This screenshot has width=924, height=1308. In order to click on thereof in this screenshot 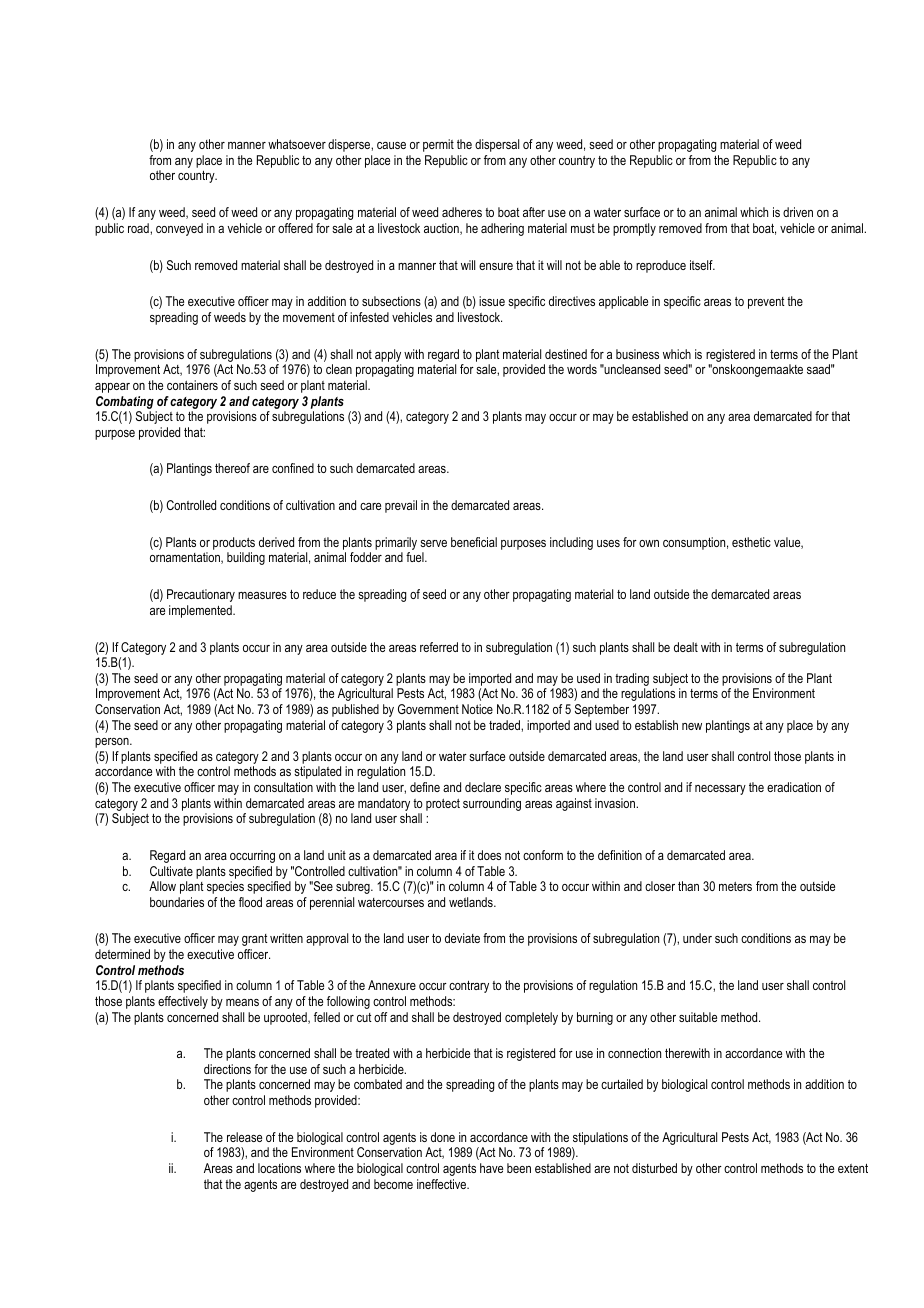, I will do `click(232, 468)`.
